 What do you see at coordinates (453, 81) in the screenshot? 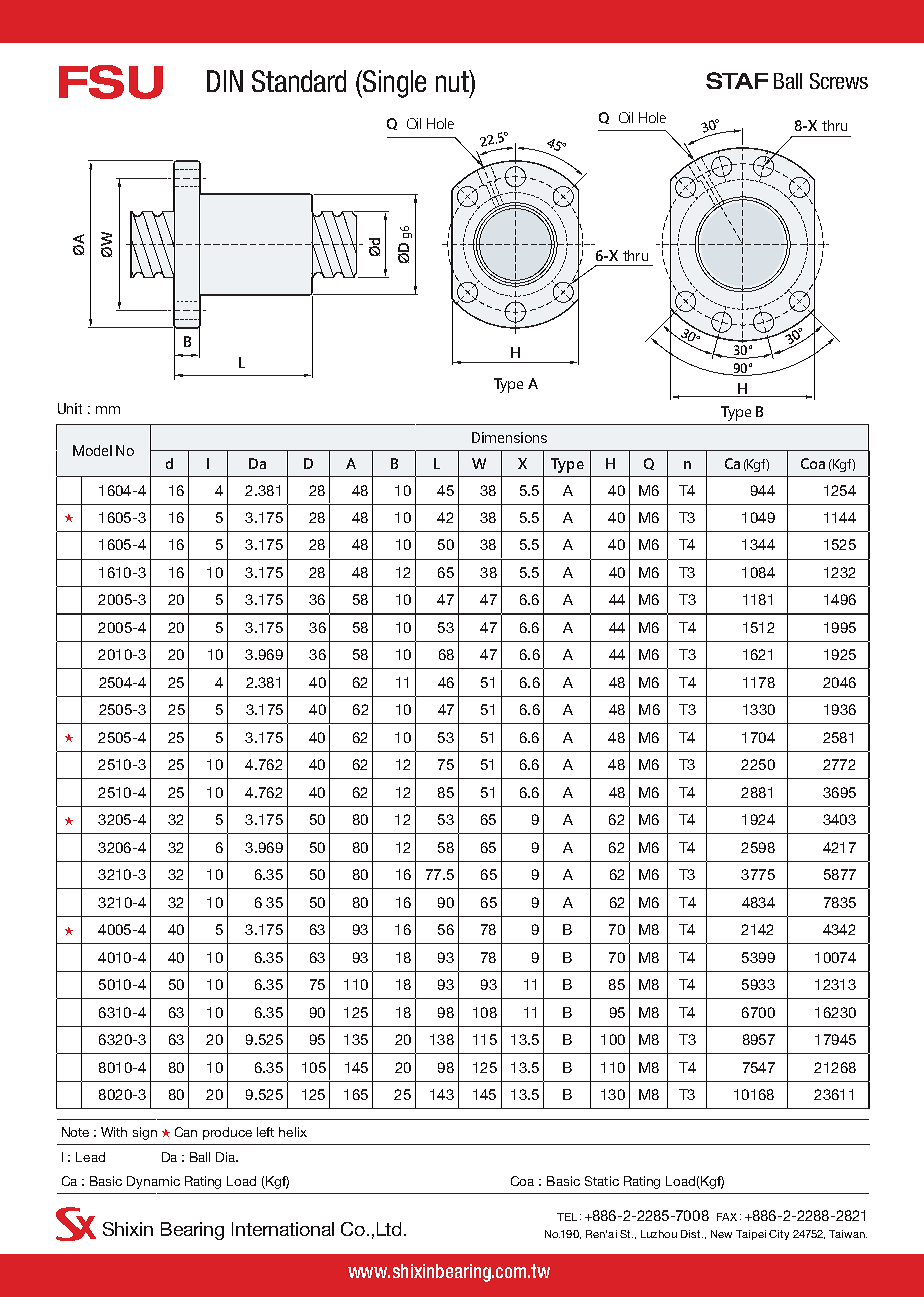
I see `nut` at bounding box center [453, 81].
